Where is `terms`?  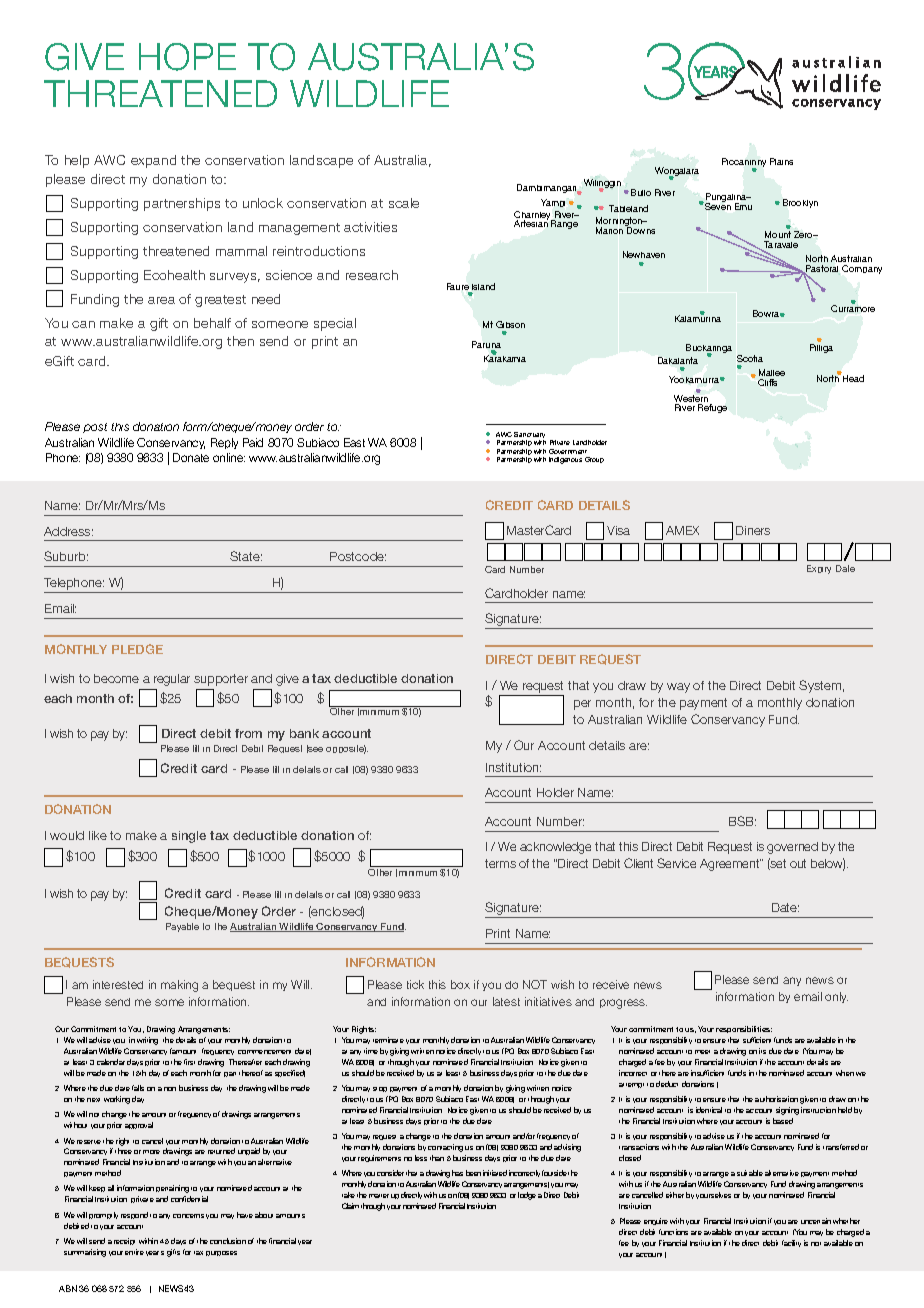
terms is located at coordinates (500, 863).
